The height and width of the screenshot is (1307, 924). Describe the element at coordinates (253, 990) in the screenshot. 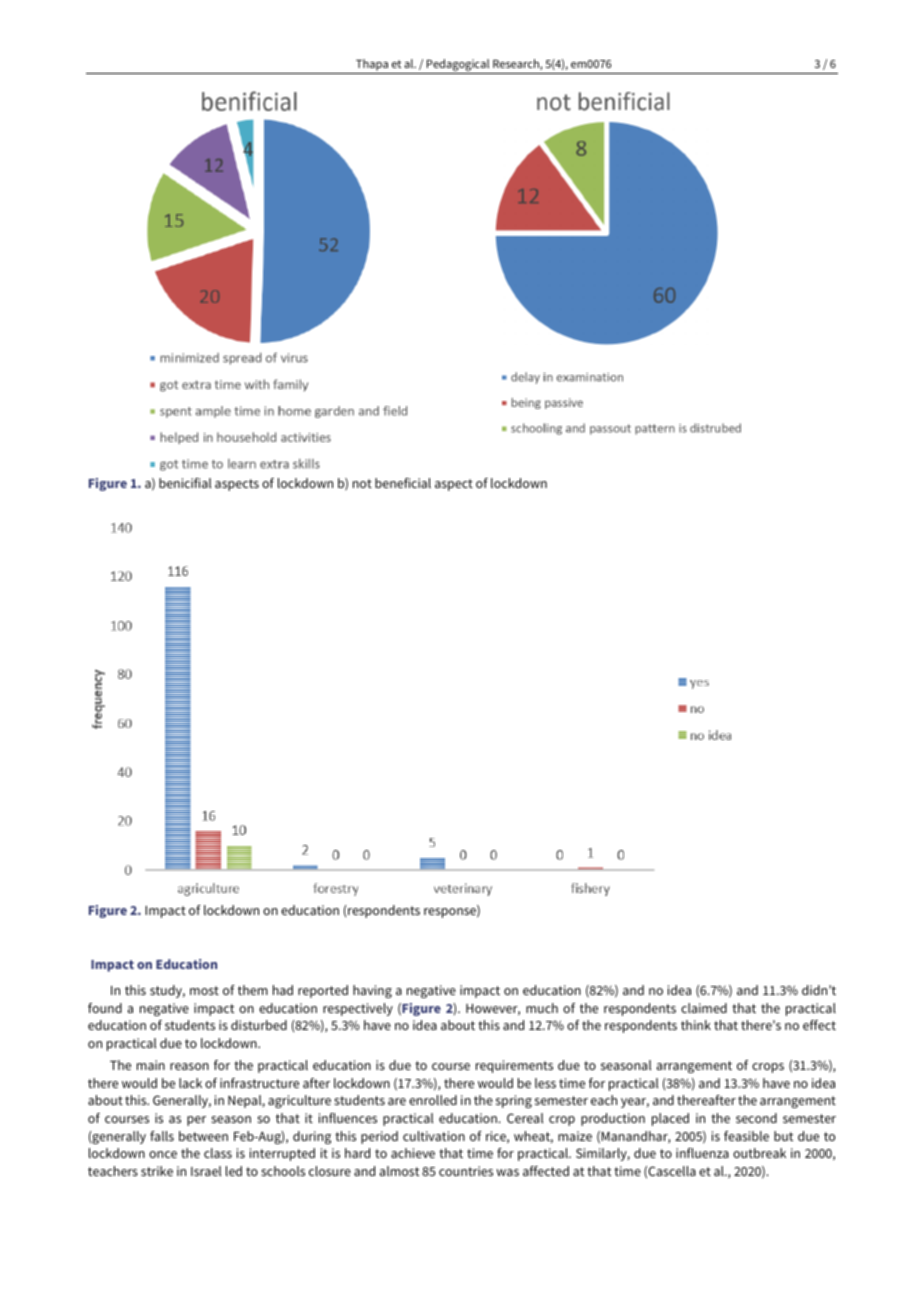

I see `them` at that location.
